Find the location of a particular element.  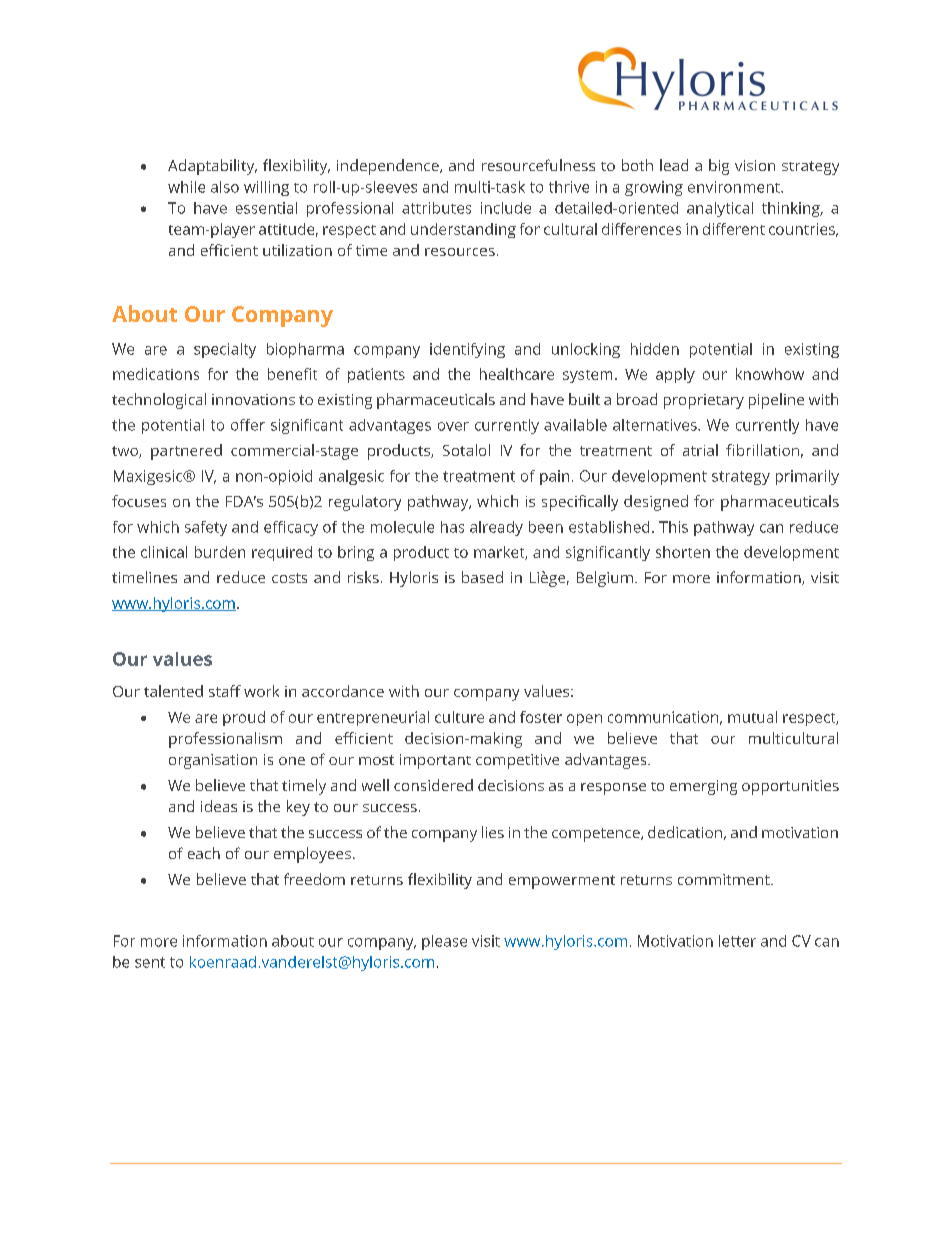

environment is located at coordinates (735, 187).
